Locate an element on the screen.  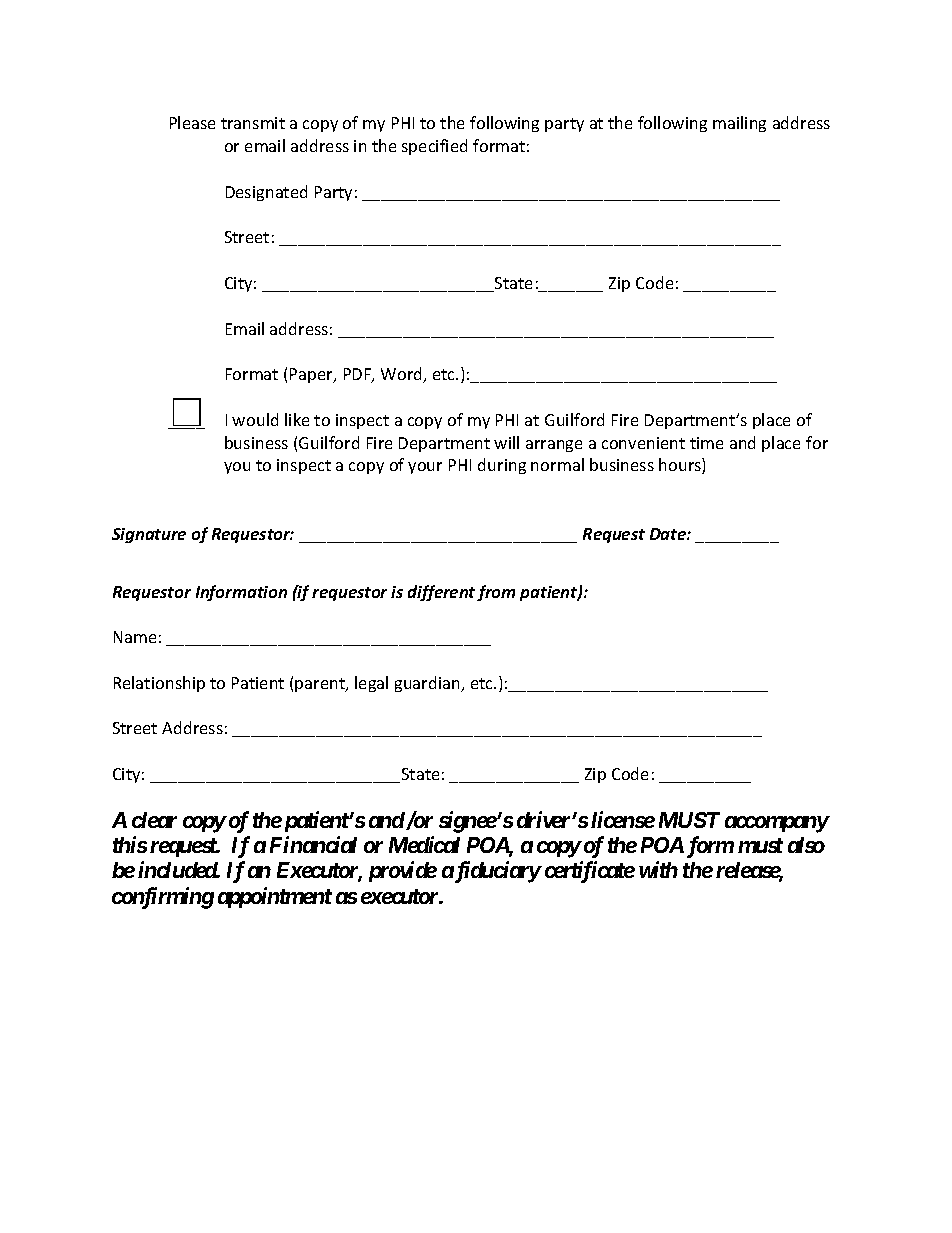
Date is located at coordinates (669, 534).
